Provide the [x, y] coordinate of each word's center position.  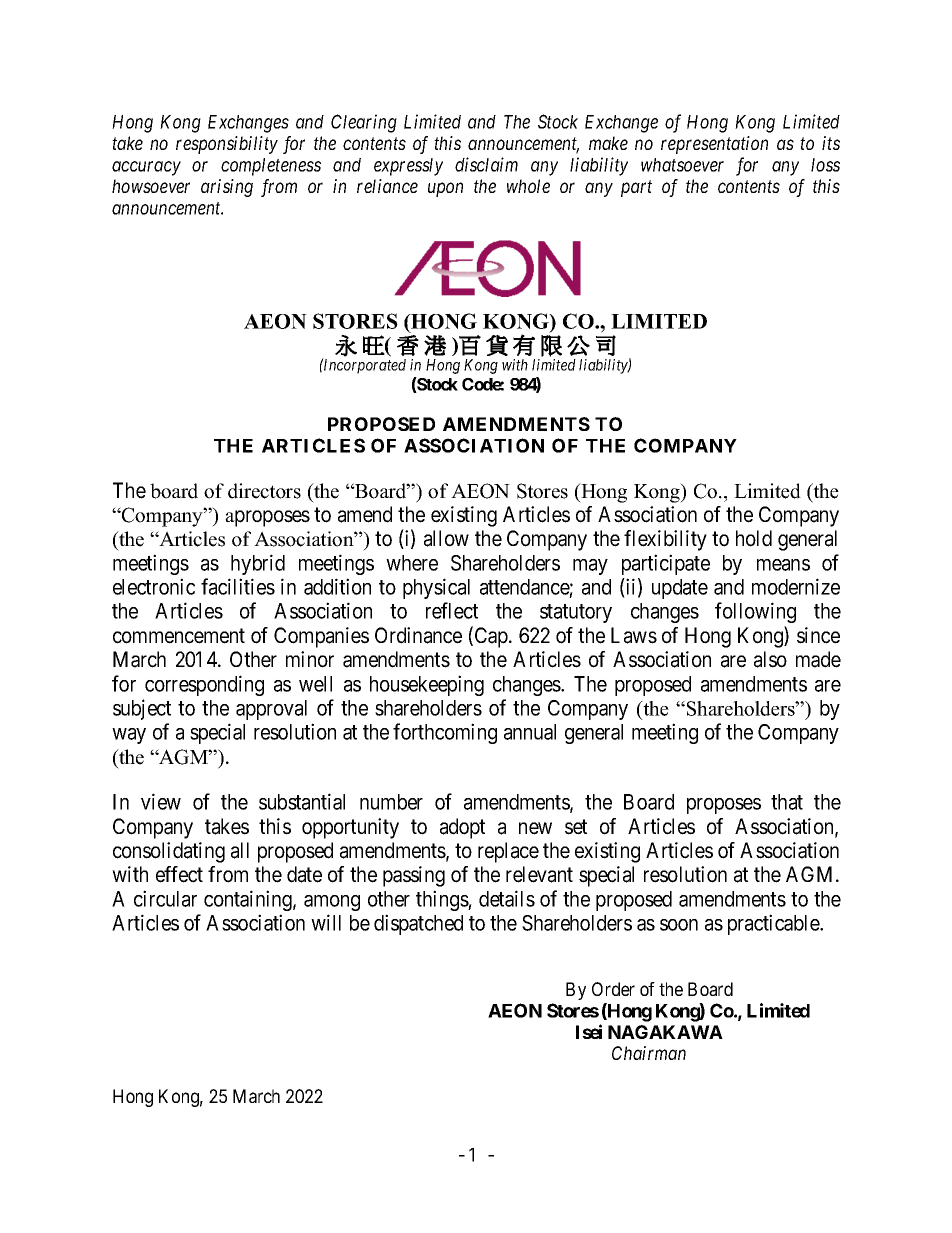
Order [613, 989]
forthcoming [445, 733]
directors [264, 491]
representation [714, 145]
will [326, 922]
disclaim [486, 164]
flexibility [665, 540]
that [787, 802]
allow [446, 538]
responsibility [227, 145]
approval [271, 710]
